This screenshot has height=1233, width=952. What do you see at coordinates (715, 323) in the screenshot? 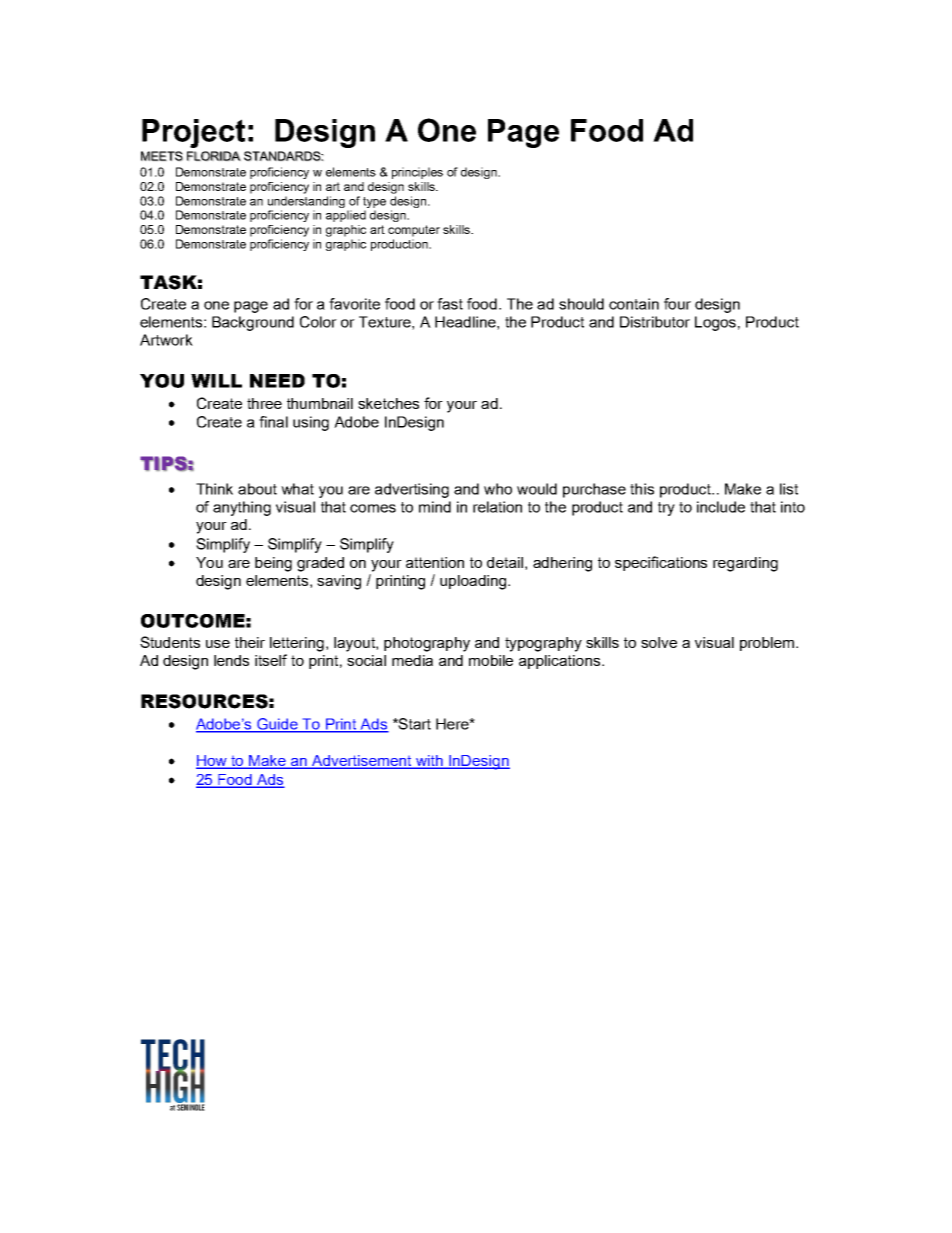
I see `Logos` at bounding box center [715, 323].
